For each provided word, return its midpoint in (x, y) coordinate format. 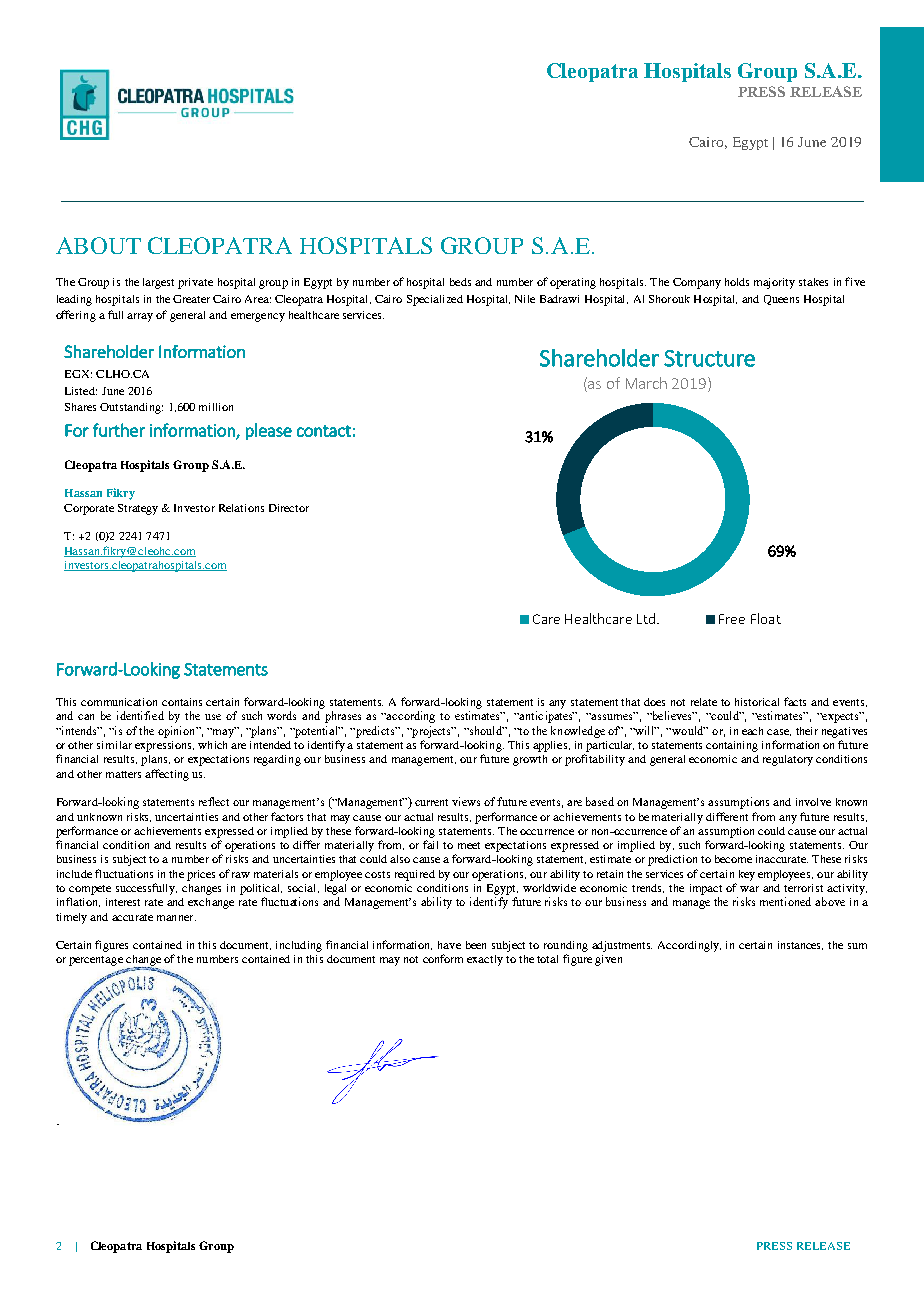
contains (182, 702)
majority (774, 283)
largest (158, 283)
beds (460, 282)
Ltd (646, 618)
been (476, 945)
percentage (96, 961)
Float (766, 618)
